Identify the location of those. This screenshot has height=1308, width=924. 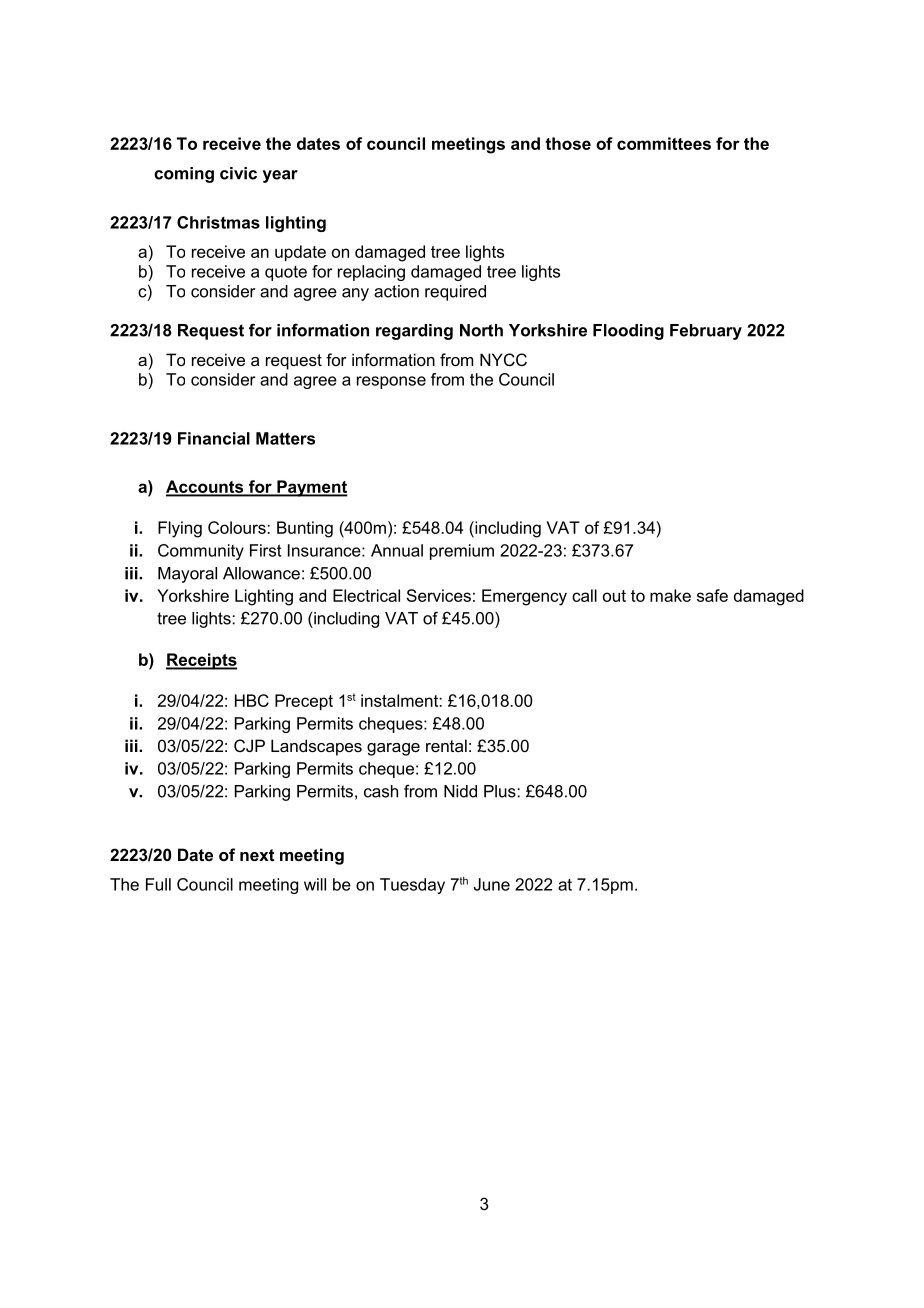
(568, 143).
